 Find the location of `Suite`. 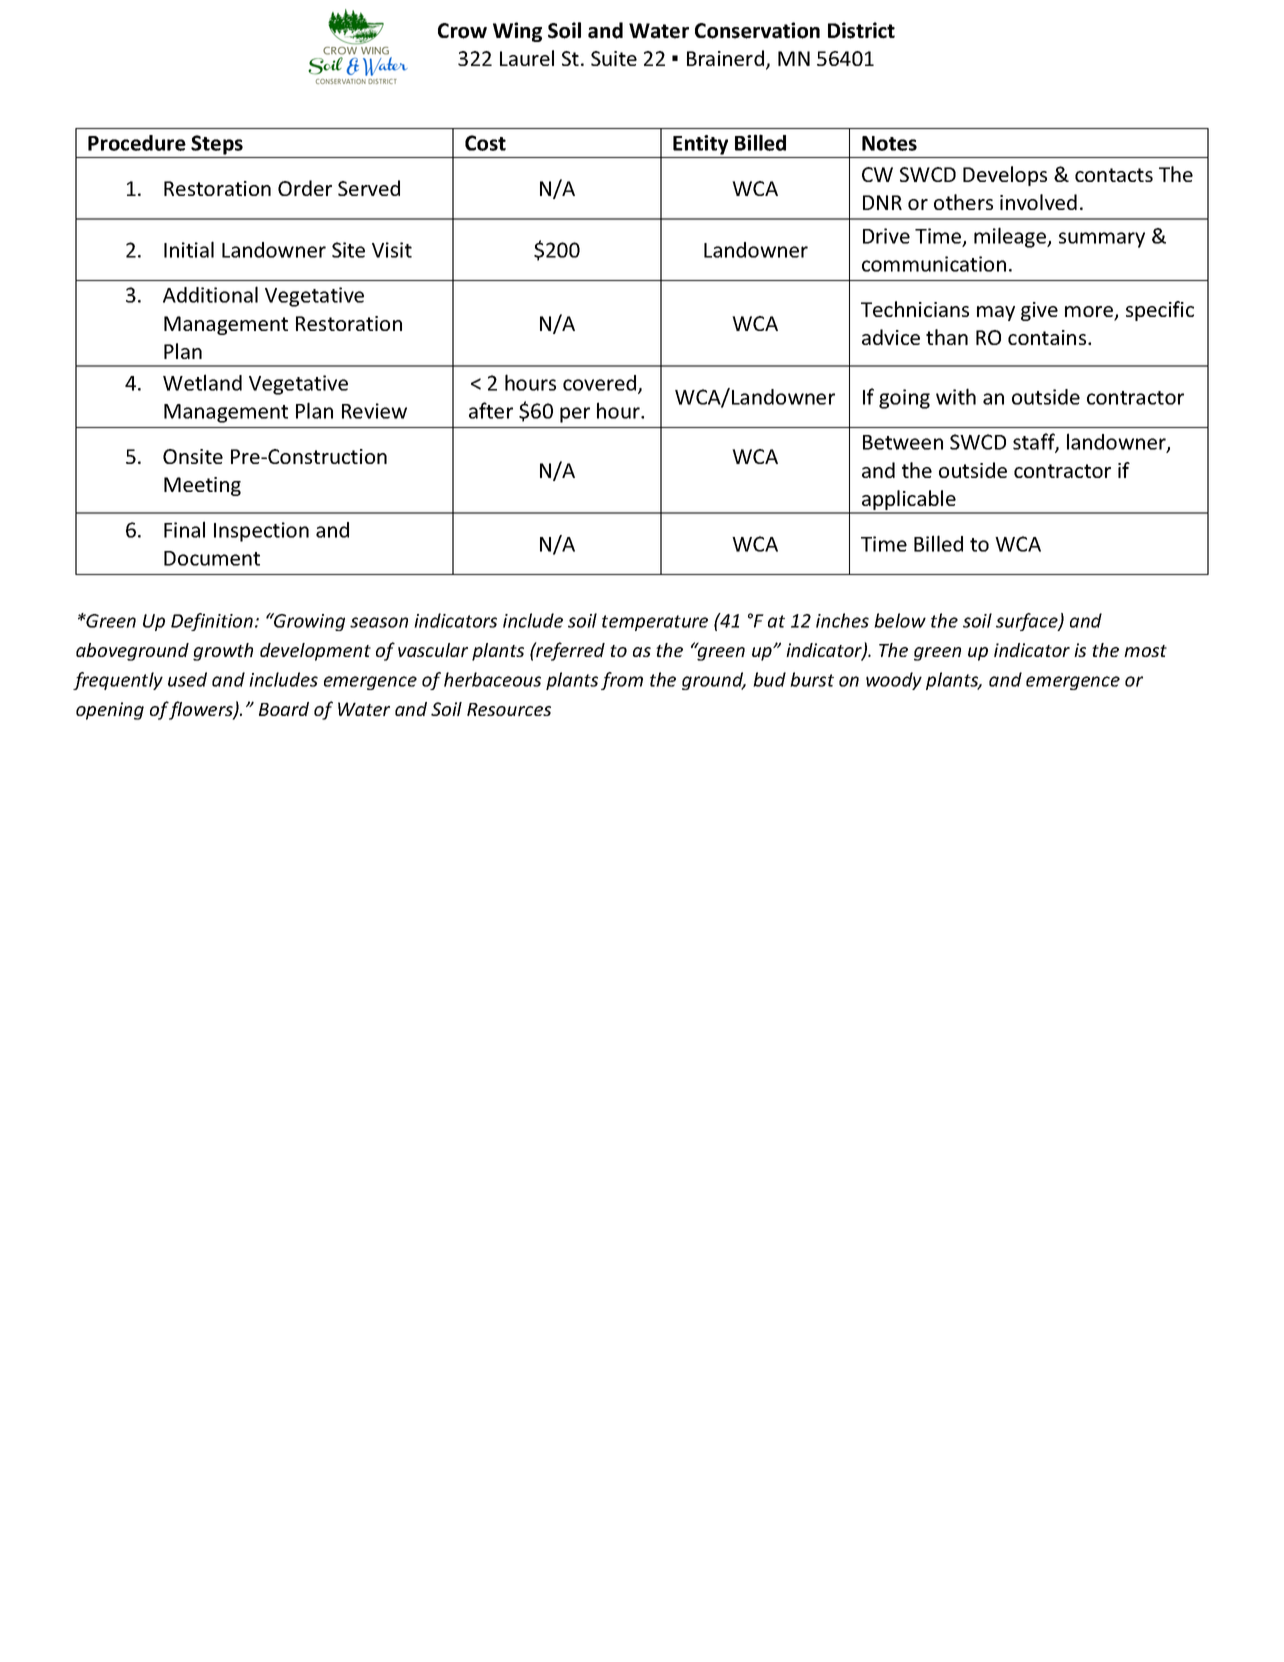

Suite is located at coordinates (614, 58).
